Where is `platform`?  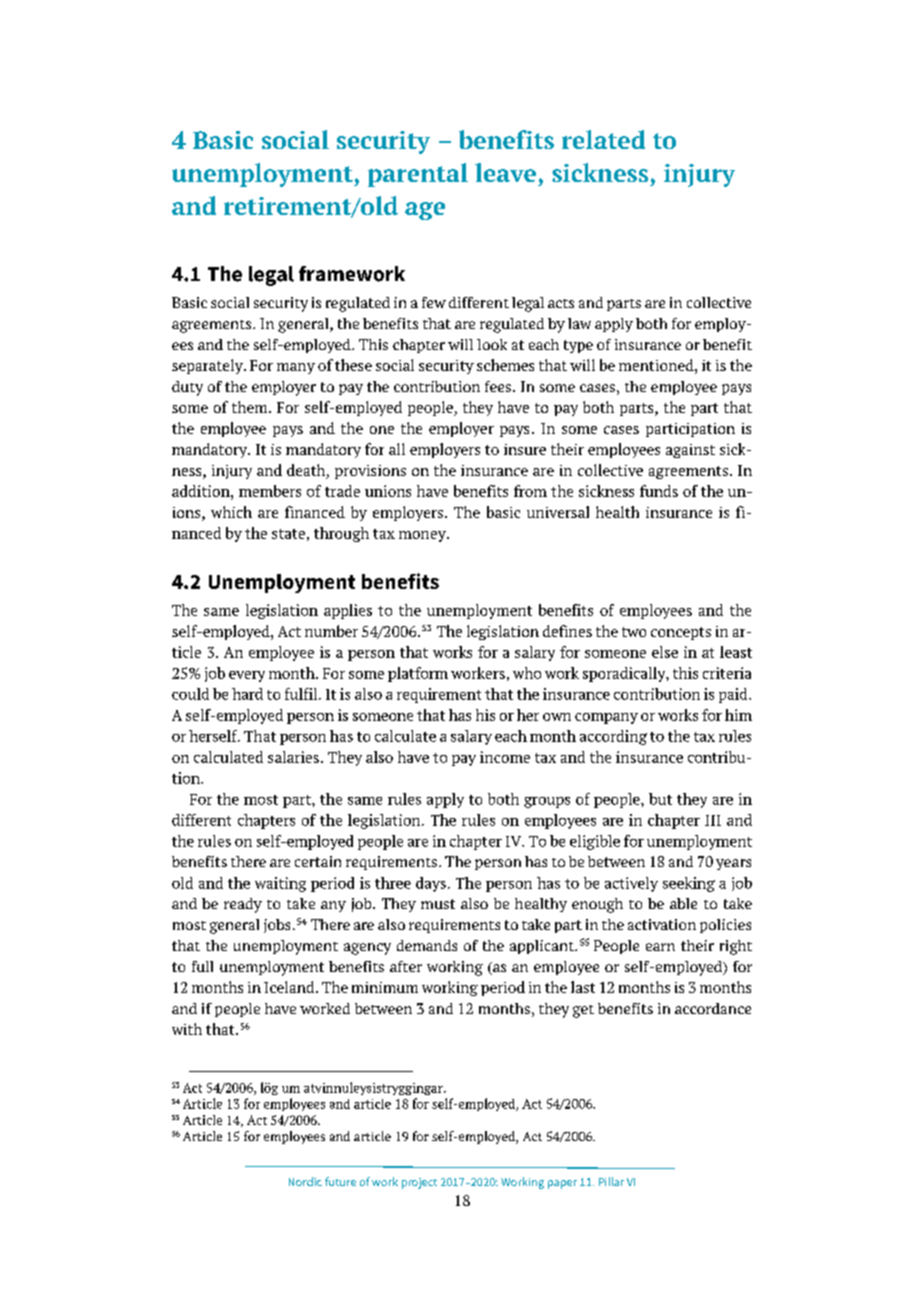
platform is located at coordinates (418, 674).
